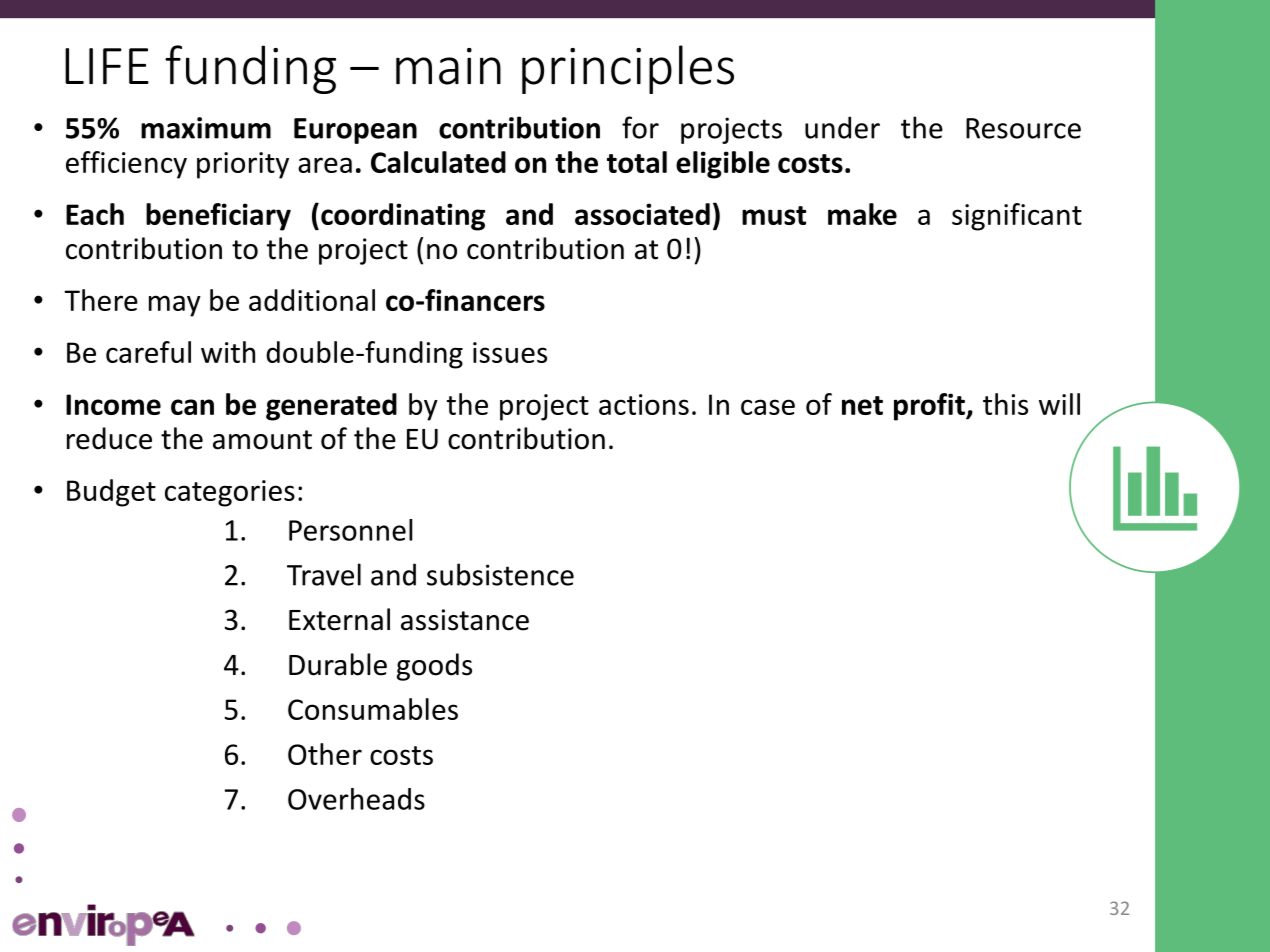 The width and height of the screenshot is (1270, 952). Describe the element at coordinates (510, 352) in the screenshot. I see `issues` at that location.
